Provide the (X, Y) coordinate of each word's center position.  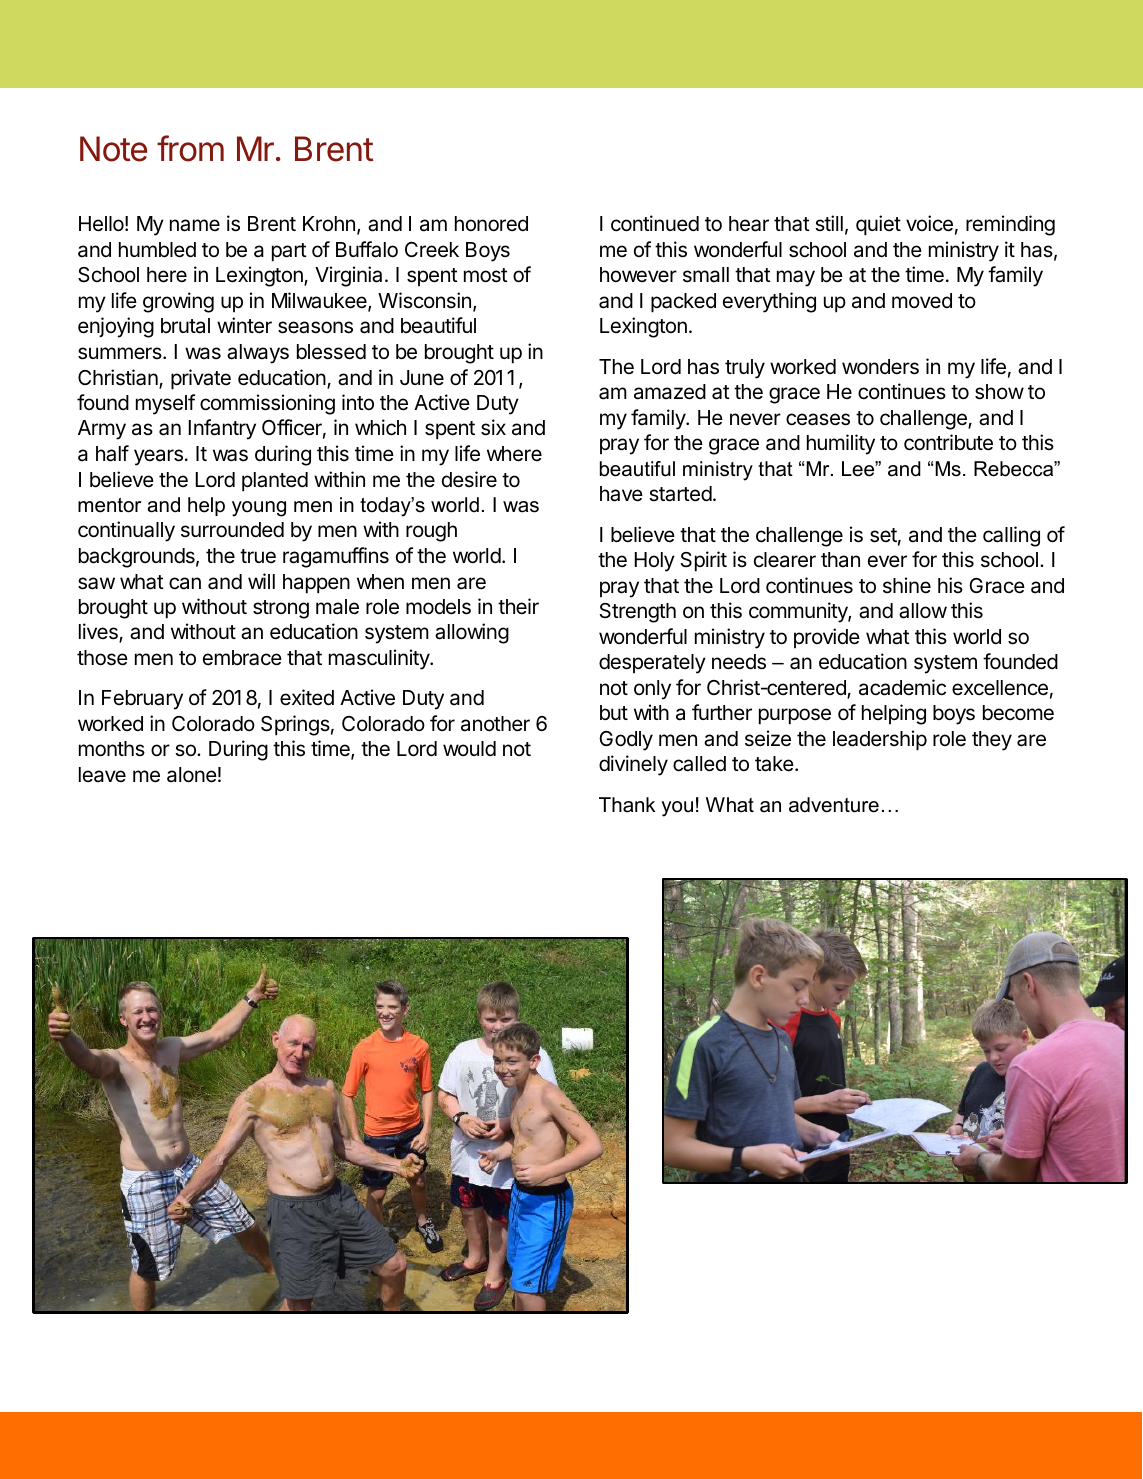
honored (491, 224)
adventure (834, 805)
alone (192, 775)
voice (929, 223)
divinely (633, 765)
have (621, 494)
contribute (948, 442)
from (190, 148)
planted (275, 482)
